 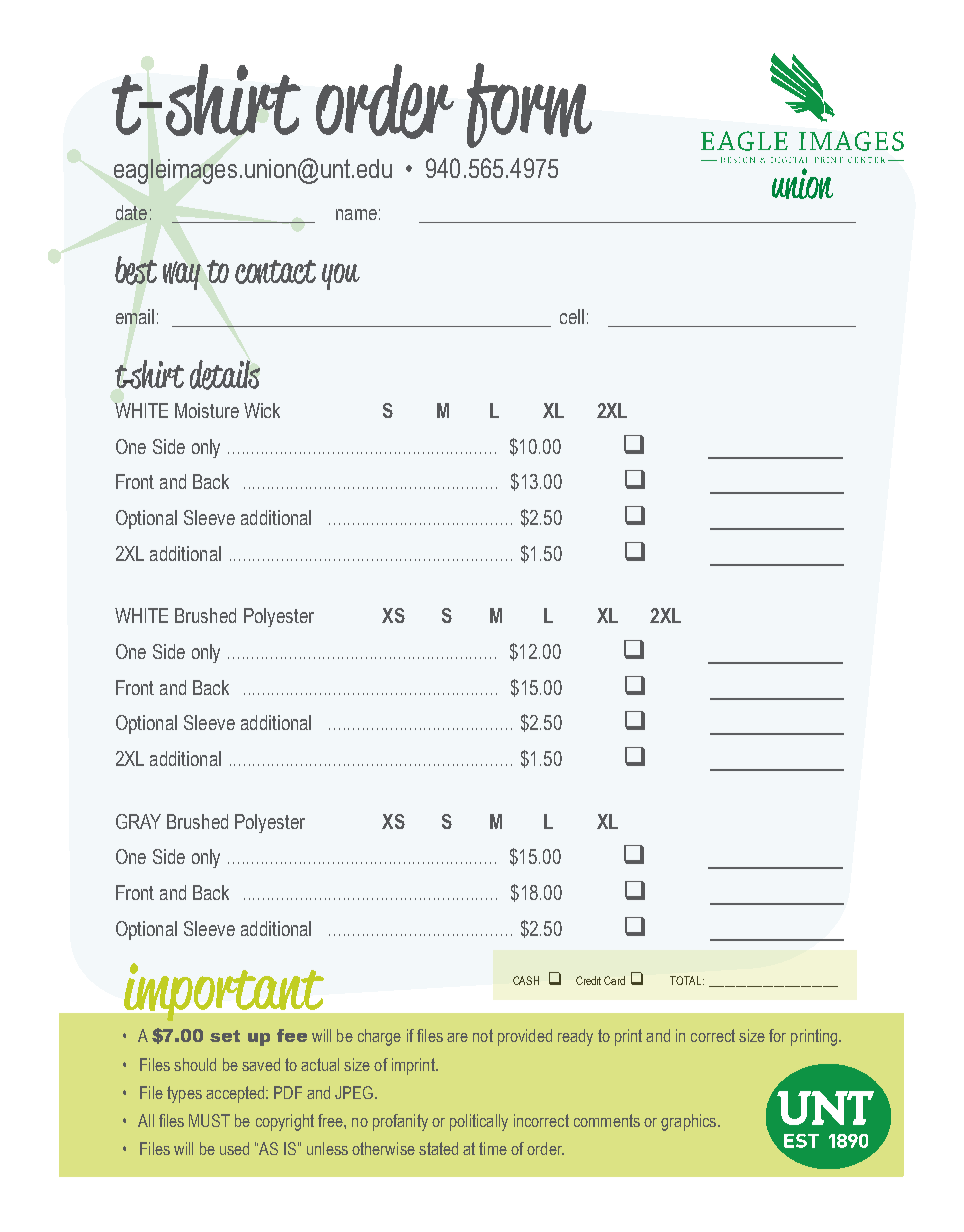 What do you see at coordinates (588, 980) in the image?
I see `Credit` at bounding box center [588, 980].
